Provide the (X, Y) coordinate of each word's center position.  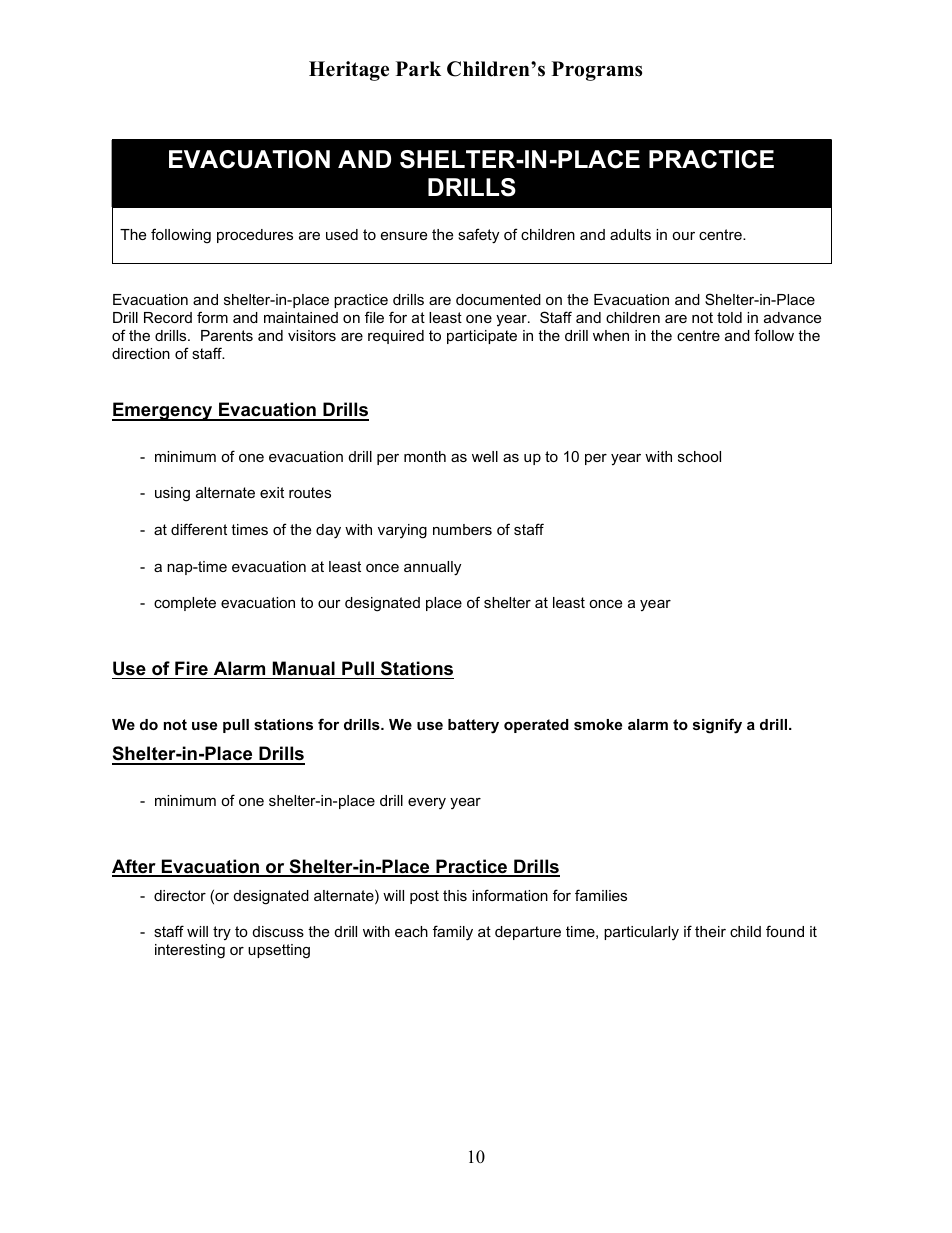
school (699, 456)
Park (418, 68)
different (199, 529)
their (710, 931)
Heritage (349, 71)
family (453, 933)
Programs (597, 71)
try (222, 933)
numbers (462, 529)
